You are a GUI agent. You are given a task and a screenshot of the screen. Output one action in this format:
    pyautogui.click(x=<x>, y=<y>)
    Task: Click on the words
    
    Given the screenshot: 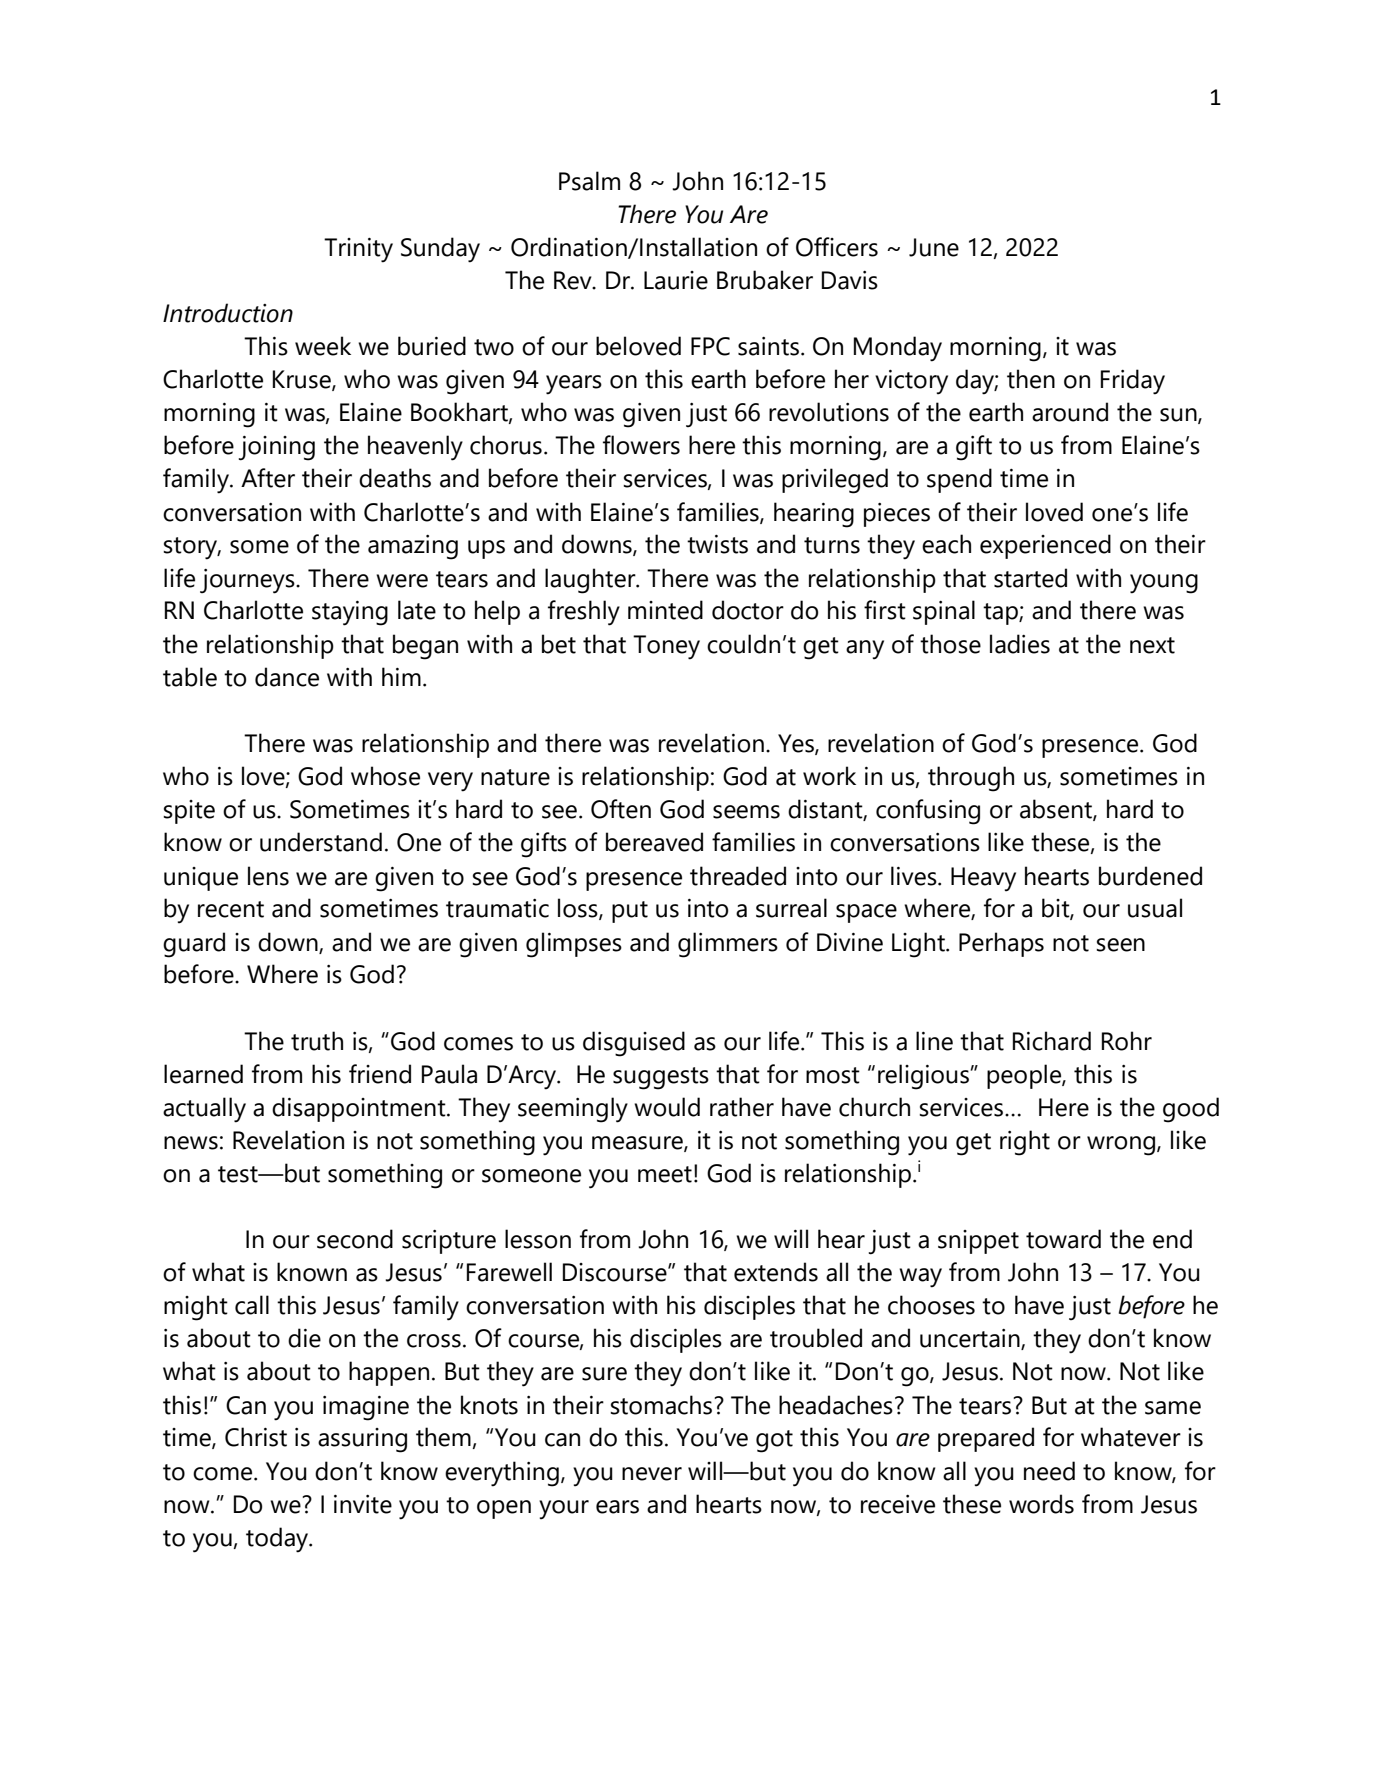 What is the action you would take?
    pyautogui.click(x=1041, y=1504)
